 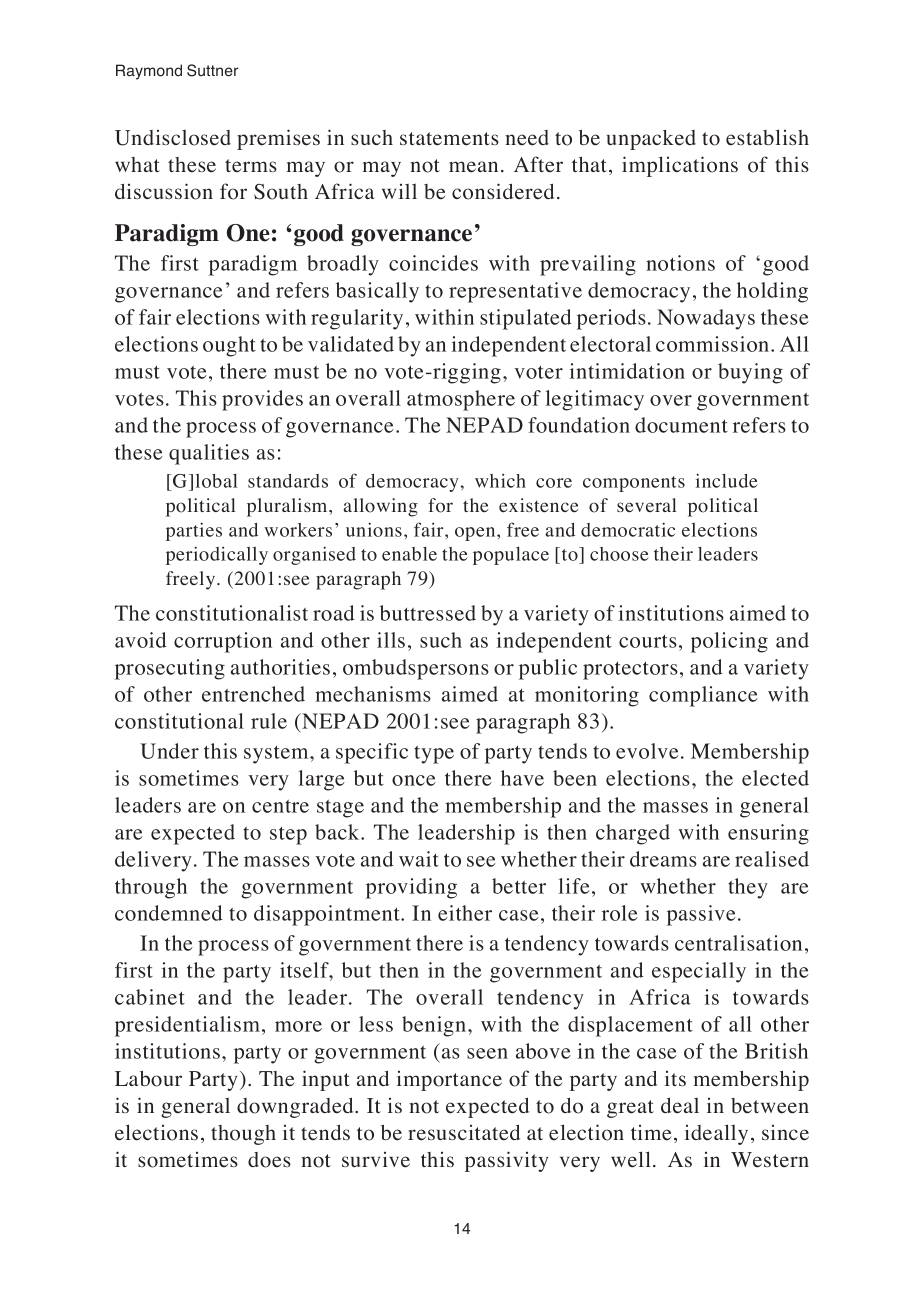 I want to click on policing, so click(x=729, y=642).
